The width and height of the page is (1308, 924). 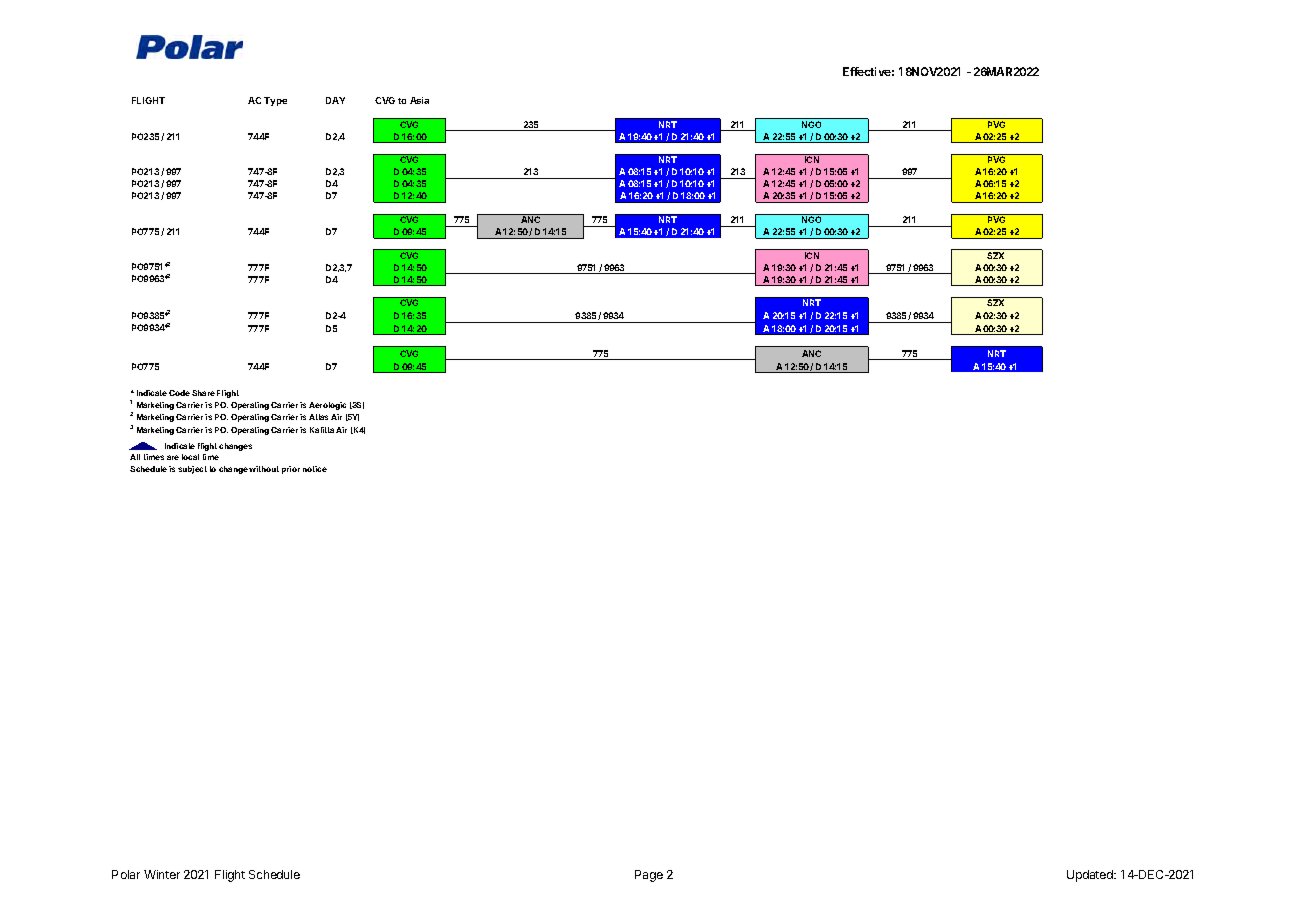 I want to click on DAY, so click(x=335, y=100).
